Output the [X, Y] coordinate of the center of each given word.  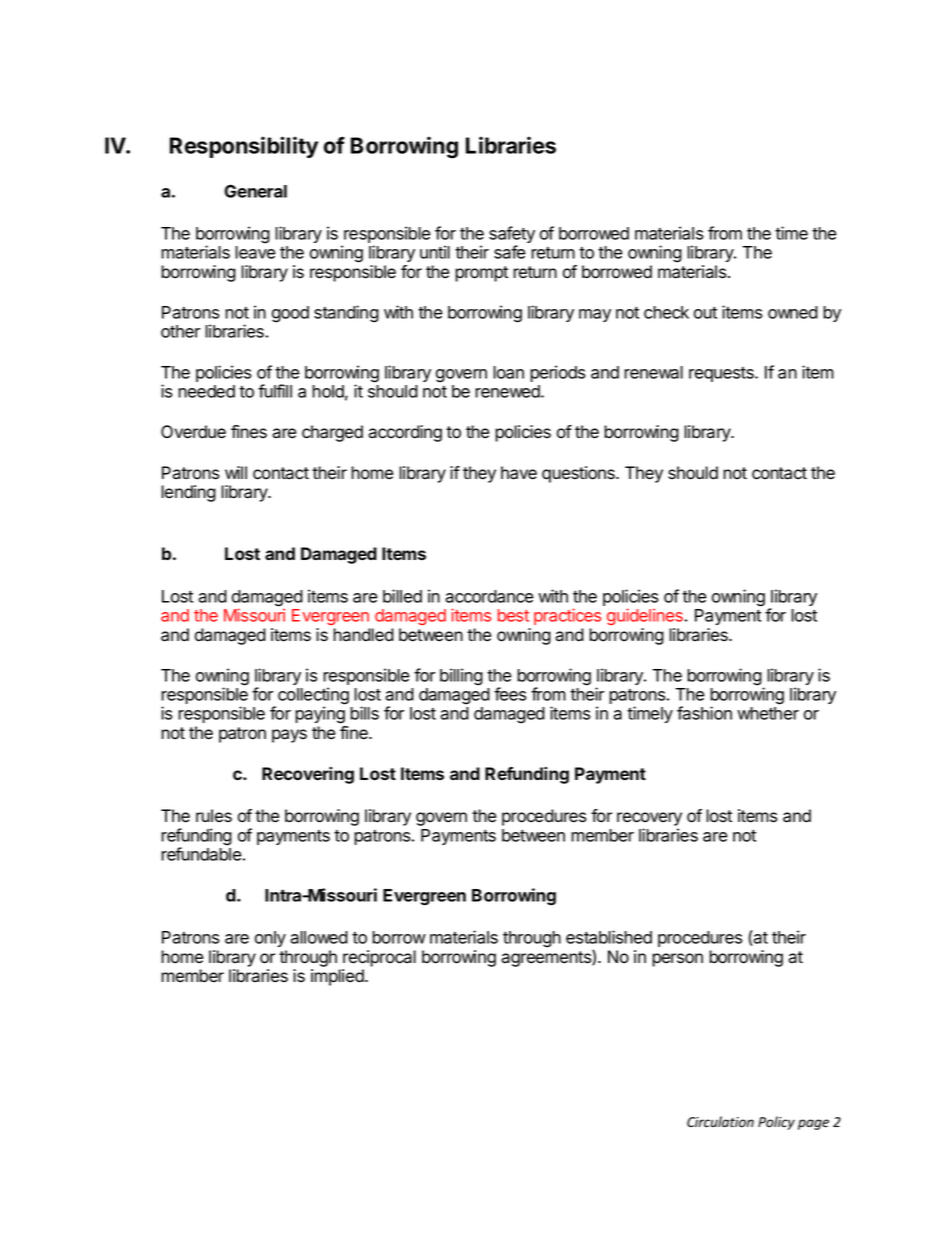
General [255, 191]
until [435, 252]
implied [338, 977]
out [705, 313]
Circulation [720, 1121]
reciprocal [379, 958]
